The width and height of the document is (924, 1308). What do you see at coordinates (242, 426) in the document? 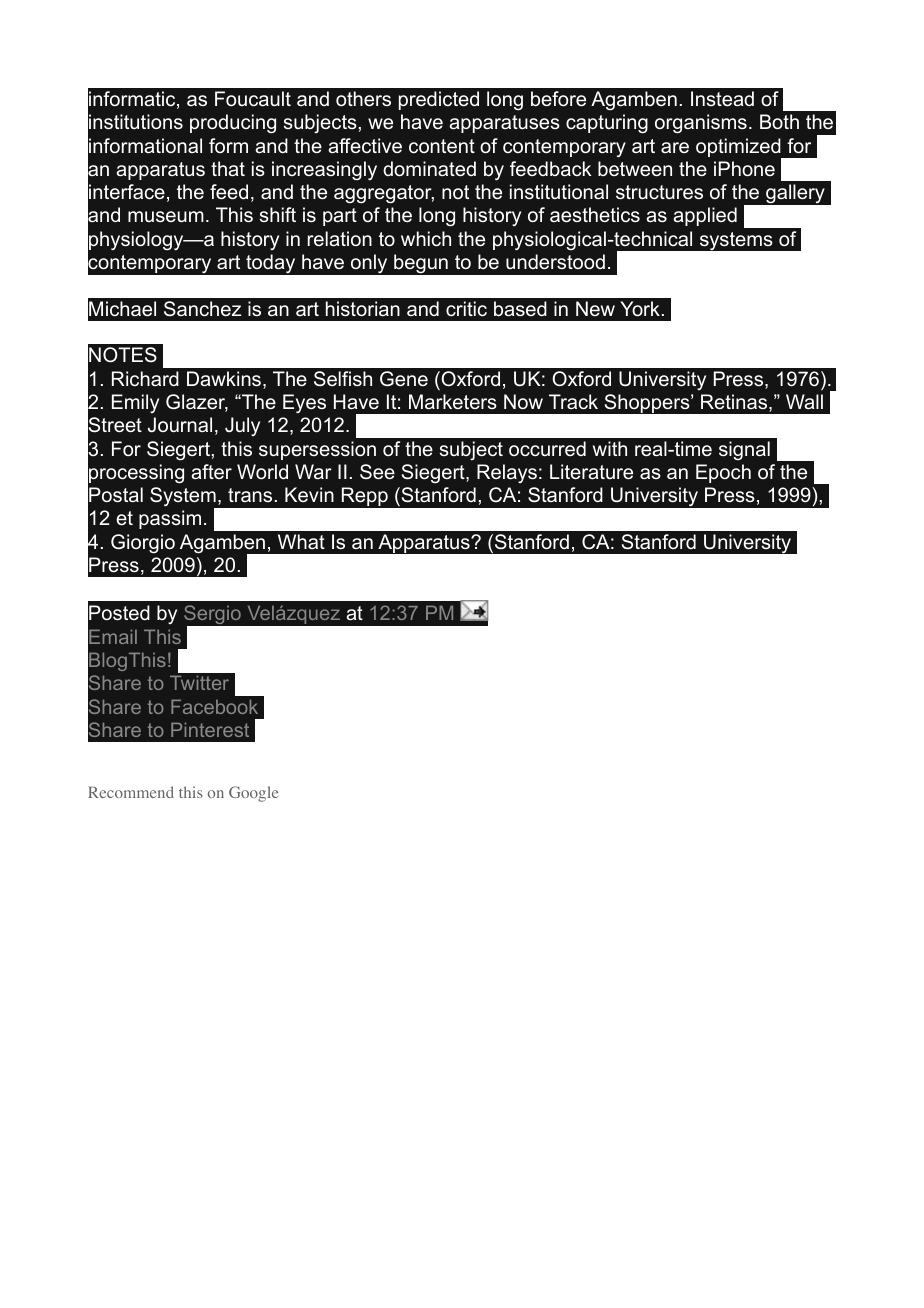
I see `July` at bounding box center [242, 426].
